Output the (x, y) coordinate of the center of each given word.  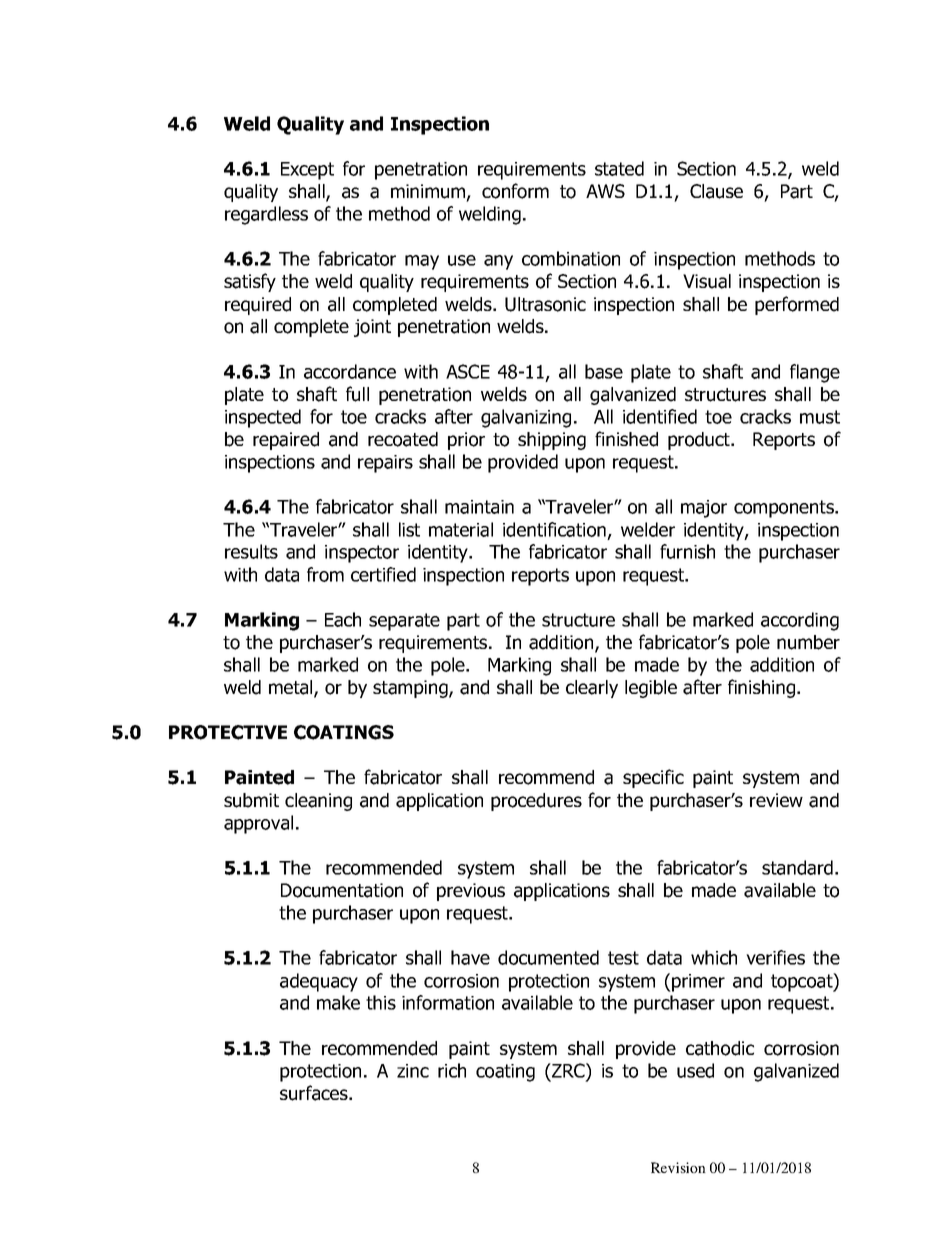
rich (452, 1070)
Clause (716, 191)
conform (515, 191)
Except (307, 171)
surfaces (315, 1093)
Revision (678, 1167)
